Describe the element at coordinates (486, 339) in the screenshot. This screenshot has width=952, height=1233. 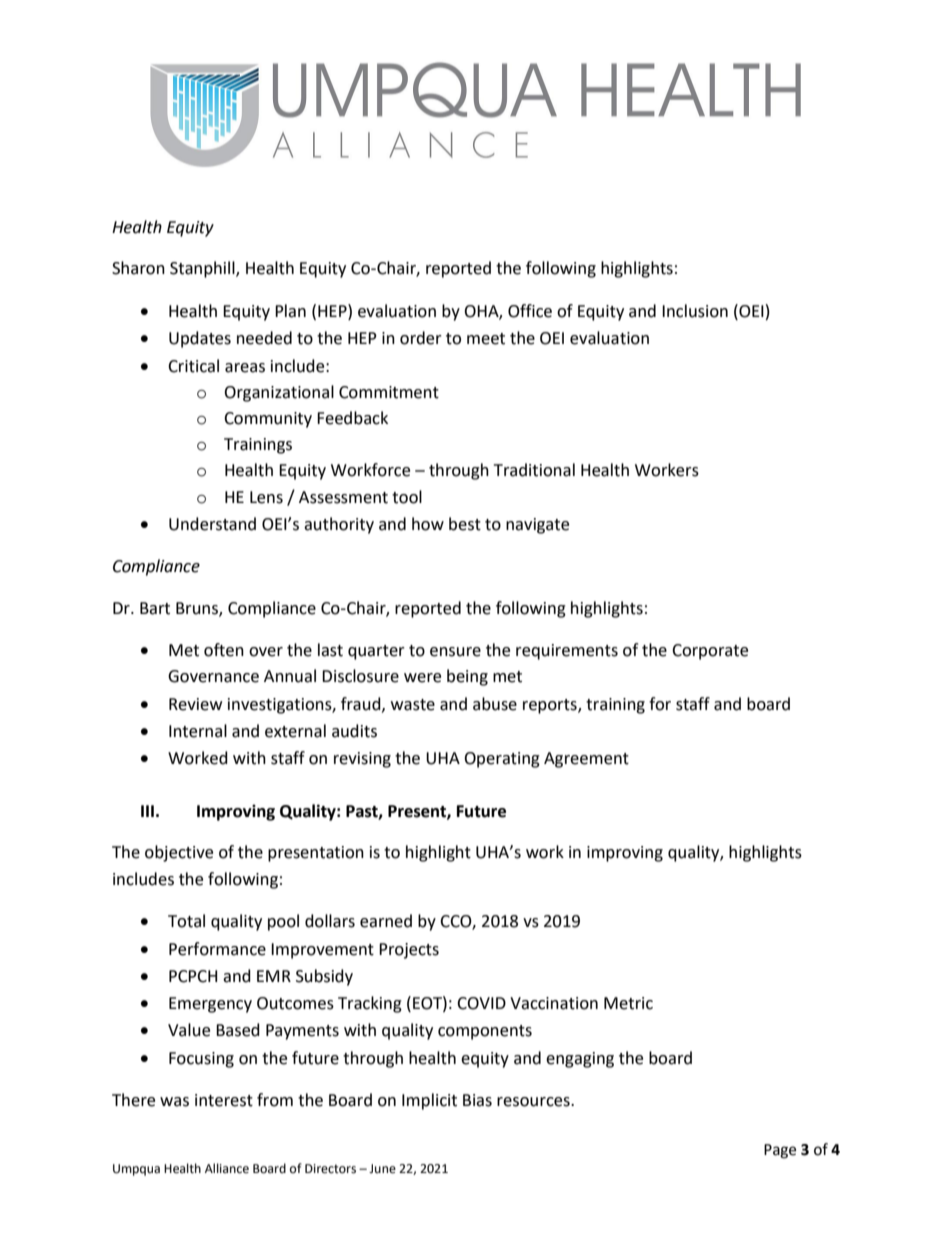
I see `meet` at that location.
